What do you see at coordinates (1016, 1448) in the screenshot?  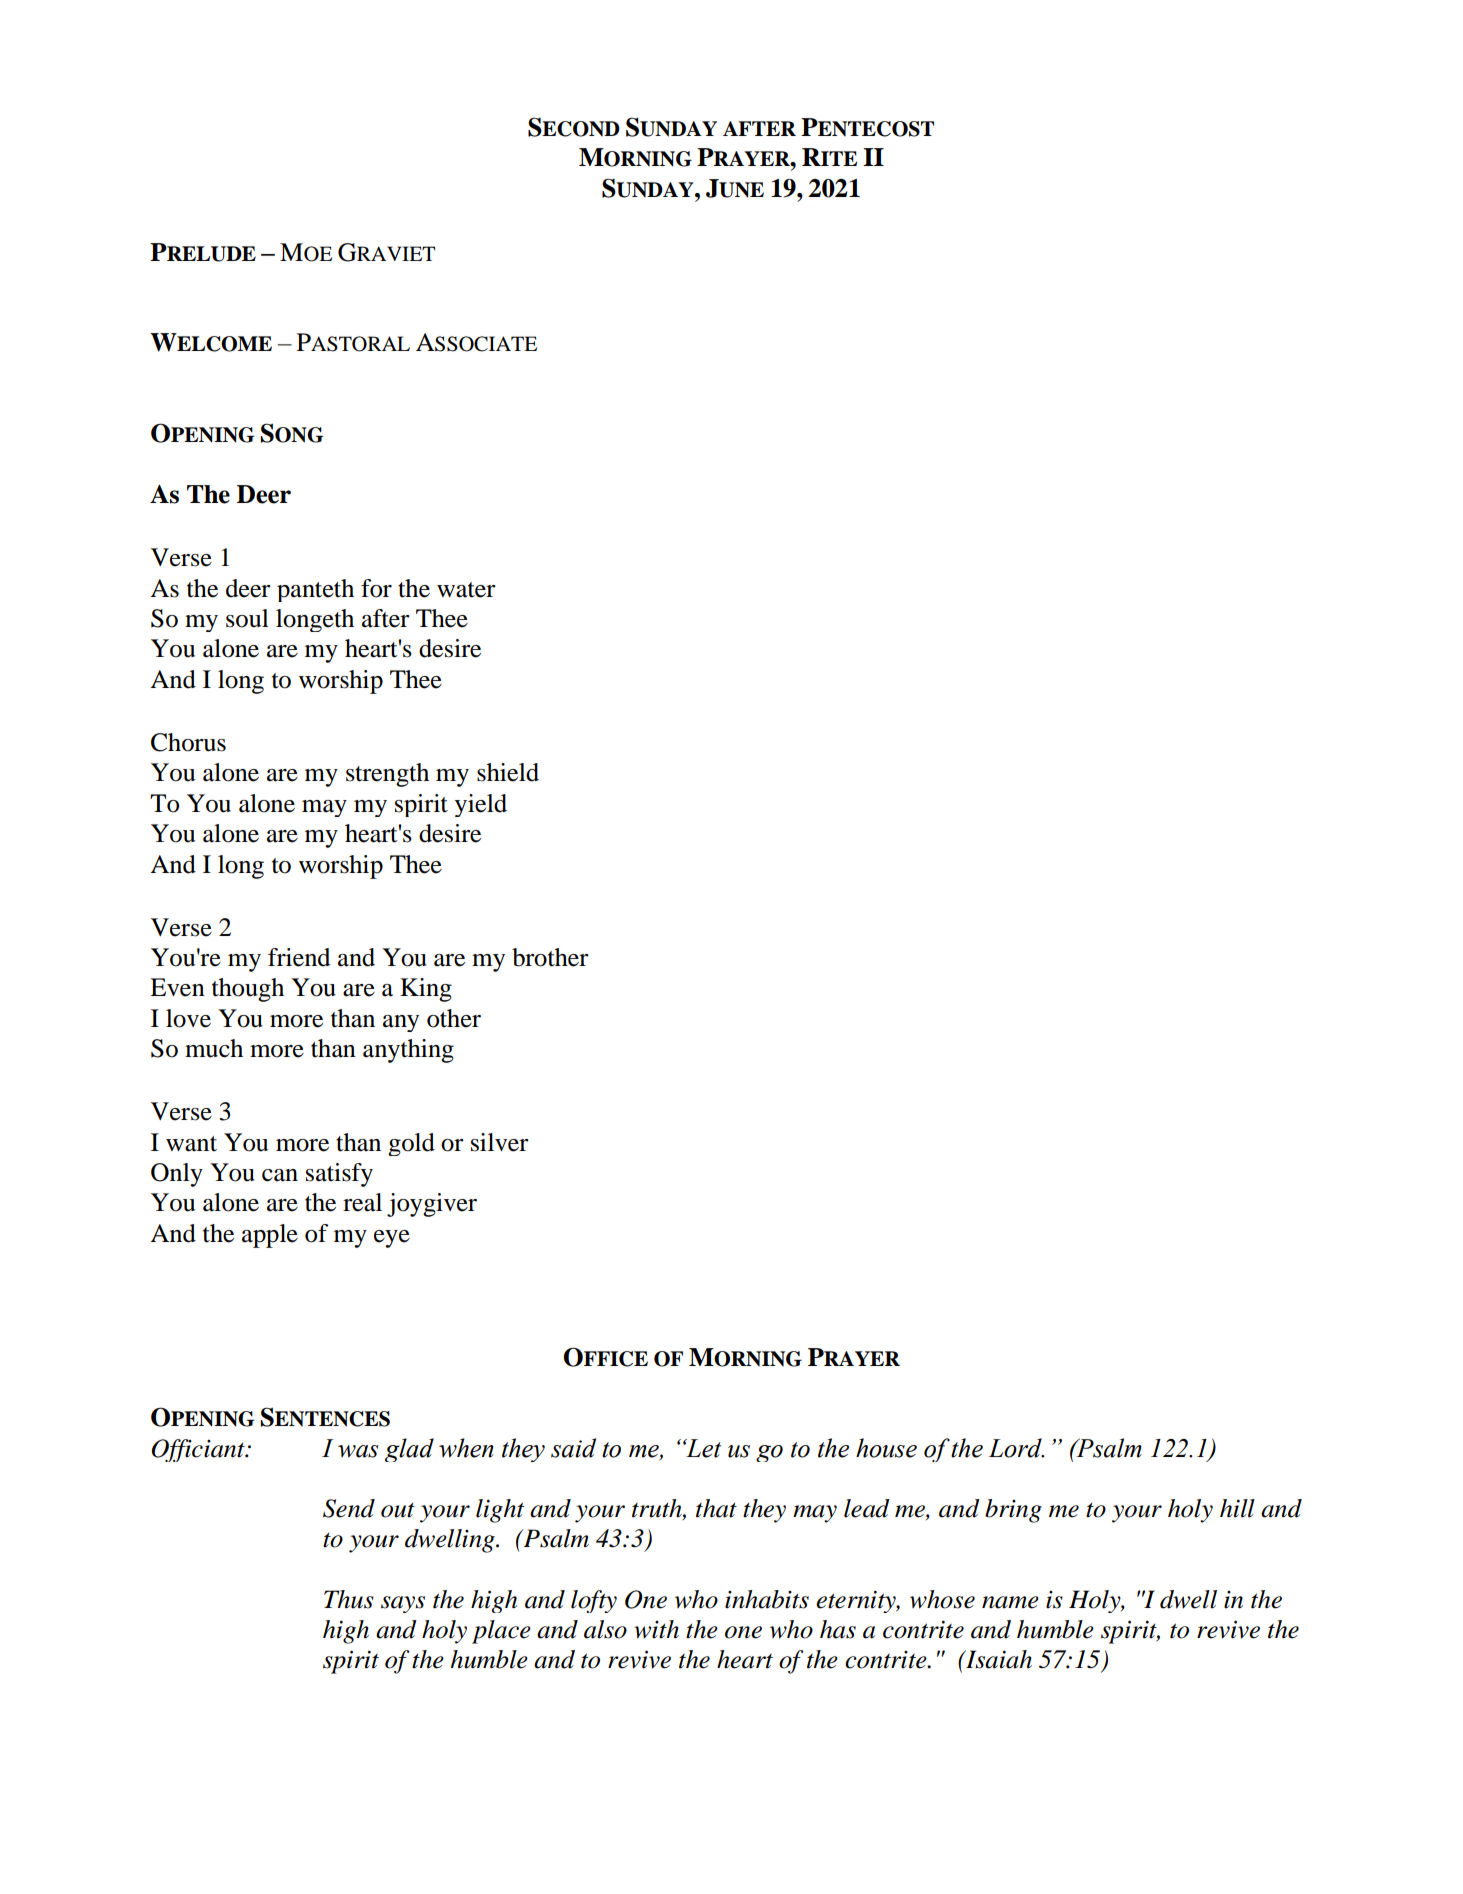 I see `Lord` at bounding box center [1016, 1448].
